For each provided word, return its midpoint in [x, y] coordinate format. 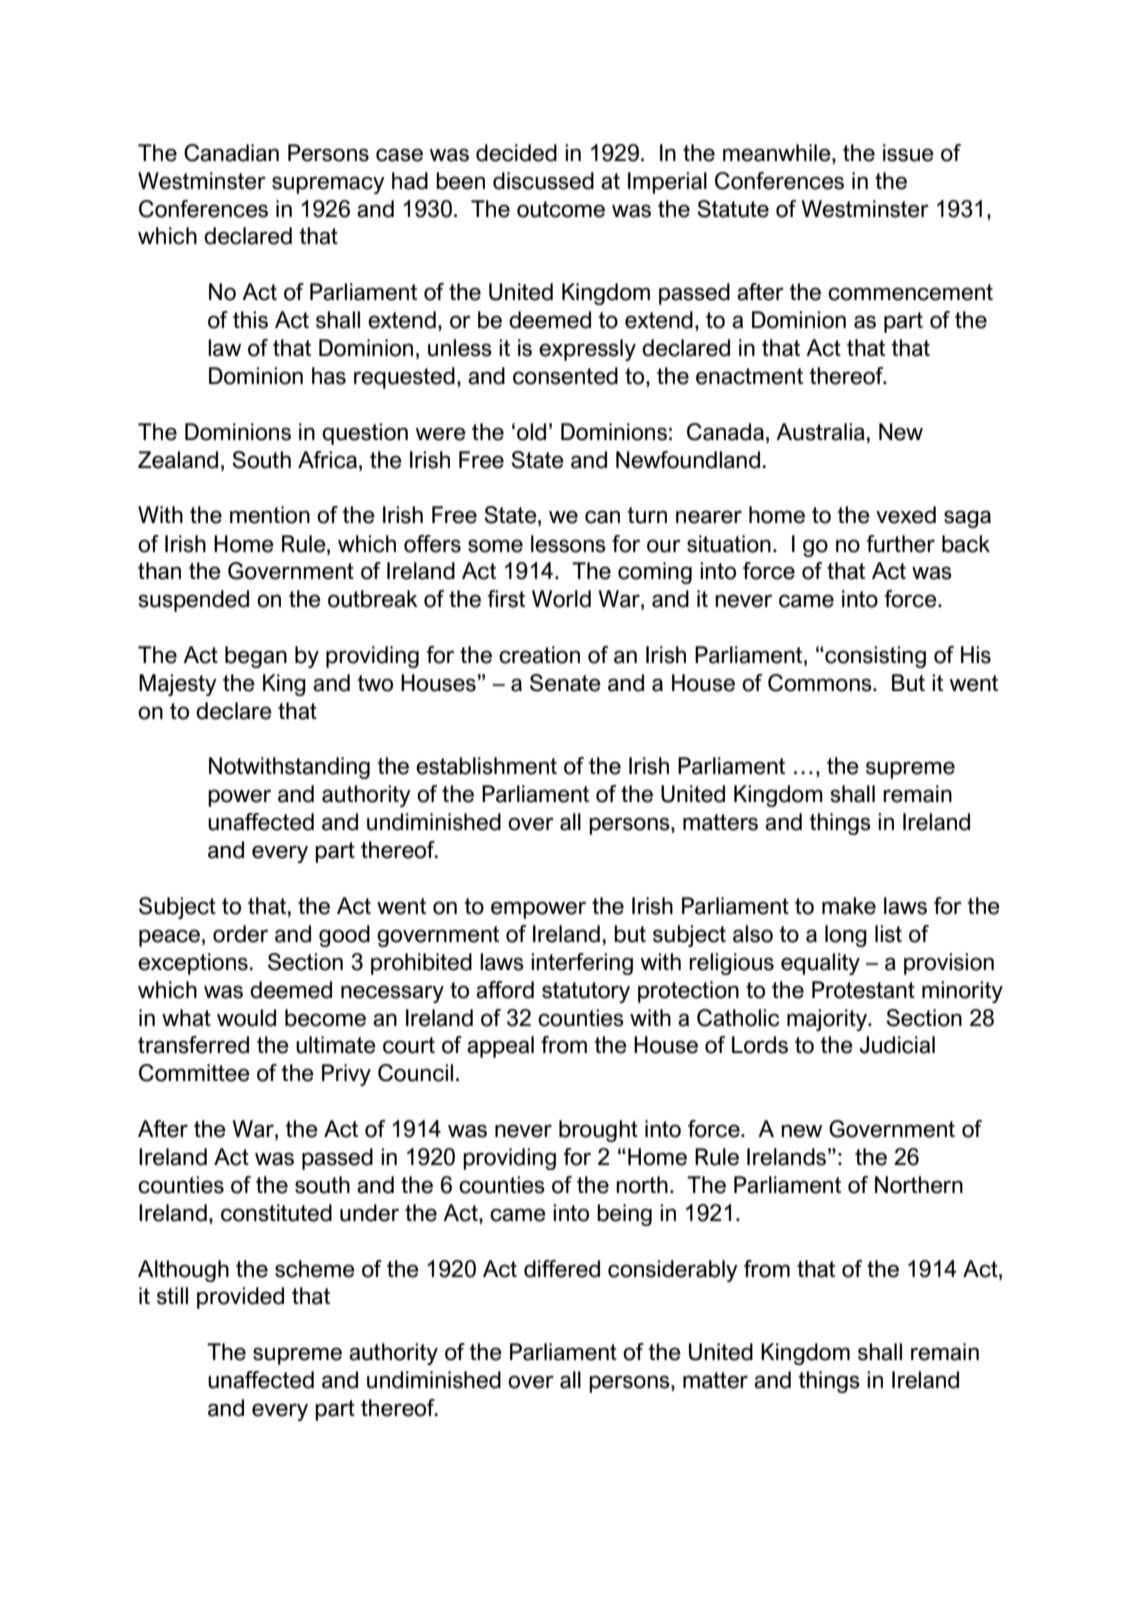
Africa [329, 460]
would [246, 1018]
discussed [543, 181]
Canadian [231, 153]
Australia [820, 432]
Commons [821, 683]
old [531, 432]
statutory [586, 992]
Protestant [863, 990]
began [256, 657]
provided [240, 1298]
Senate [565, 683]
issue [908, 153]
